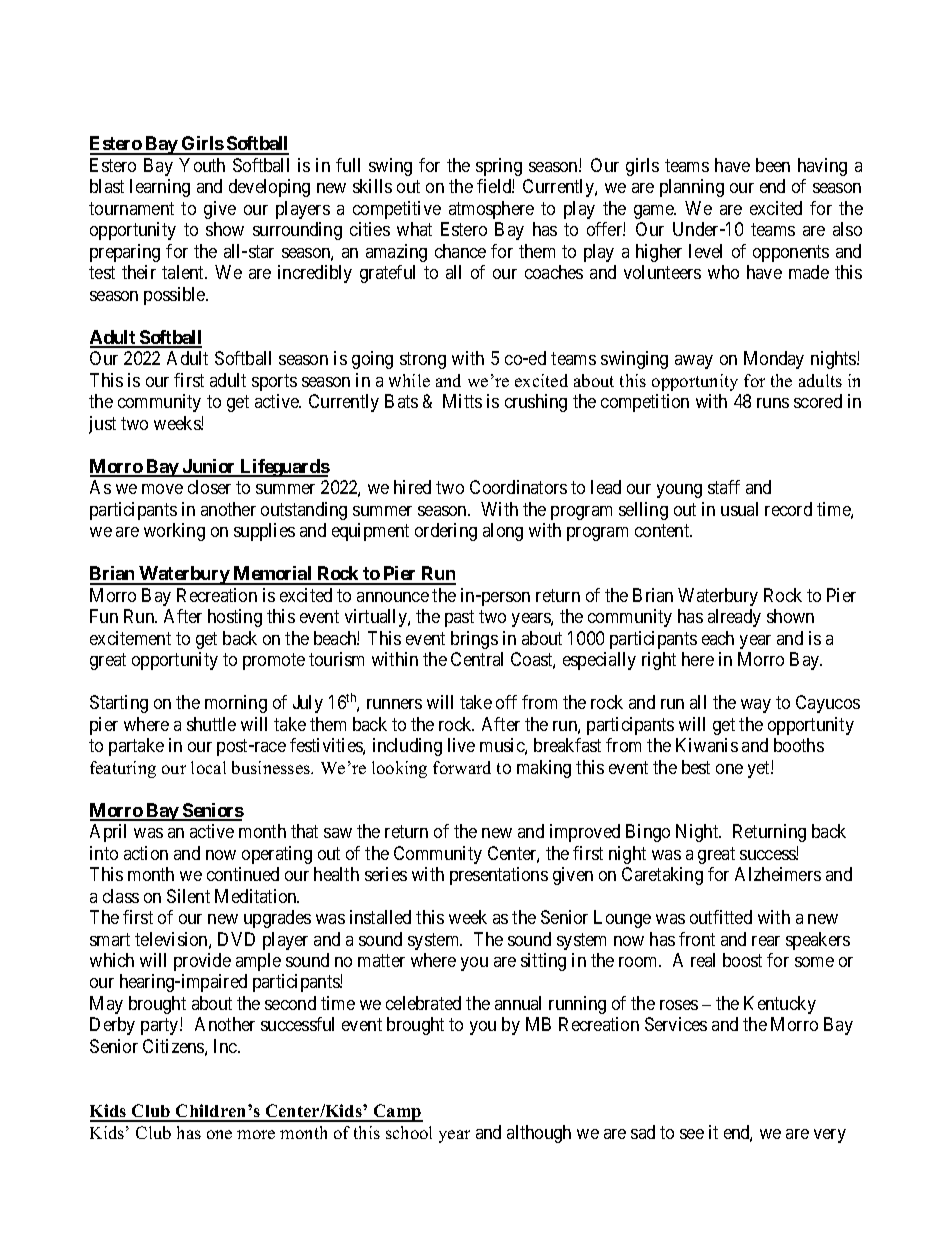  Describe the element at coordinates (160, 188) in the screenshot. I see `learning` at that location.
